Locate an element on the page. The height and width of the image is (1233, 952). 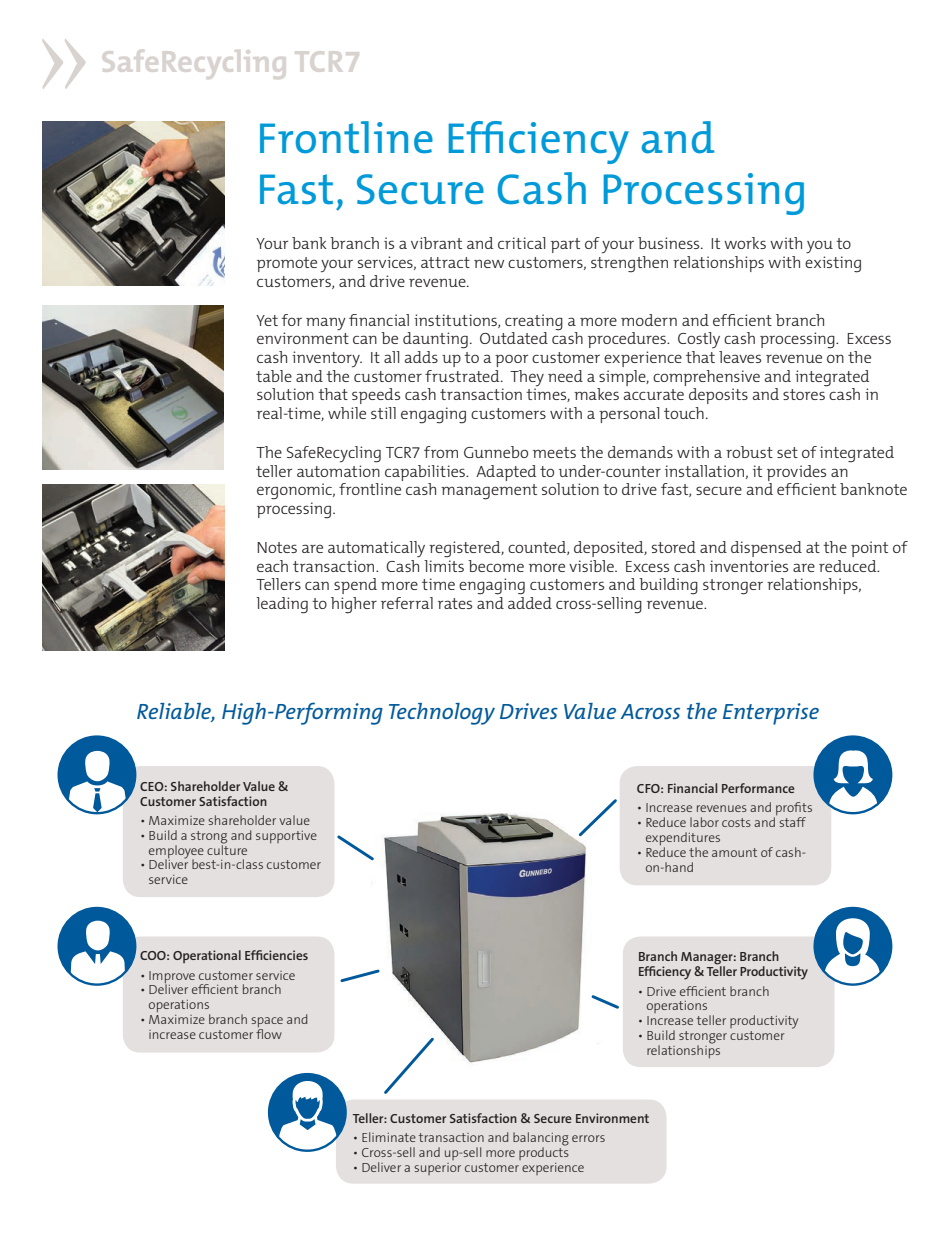
promote is located at coordinates (287, 264).
